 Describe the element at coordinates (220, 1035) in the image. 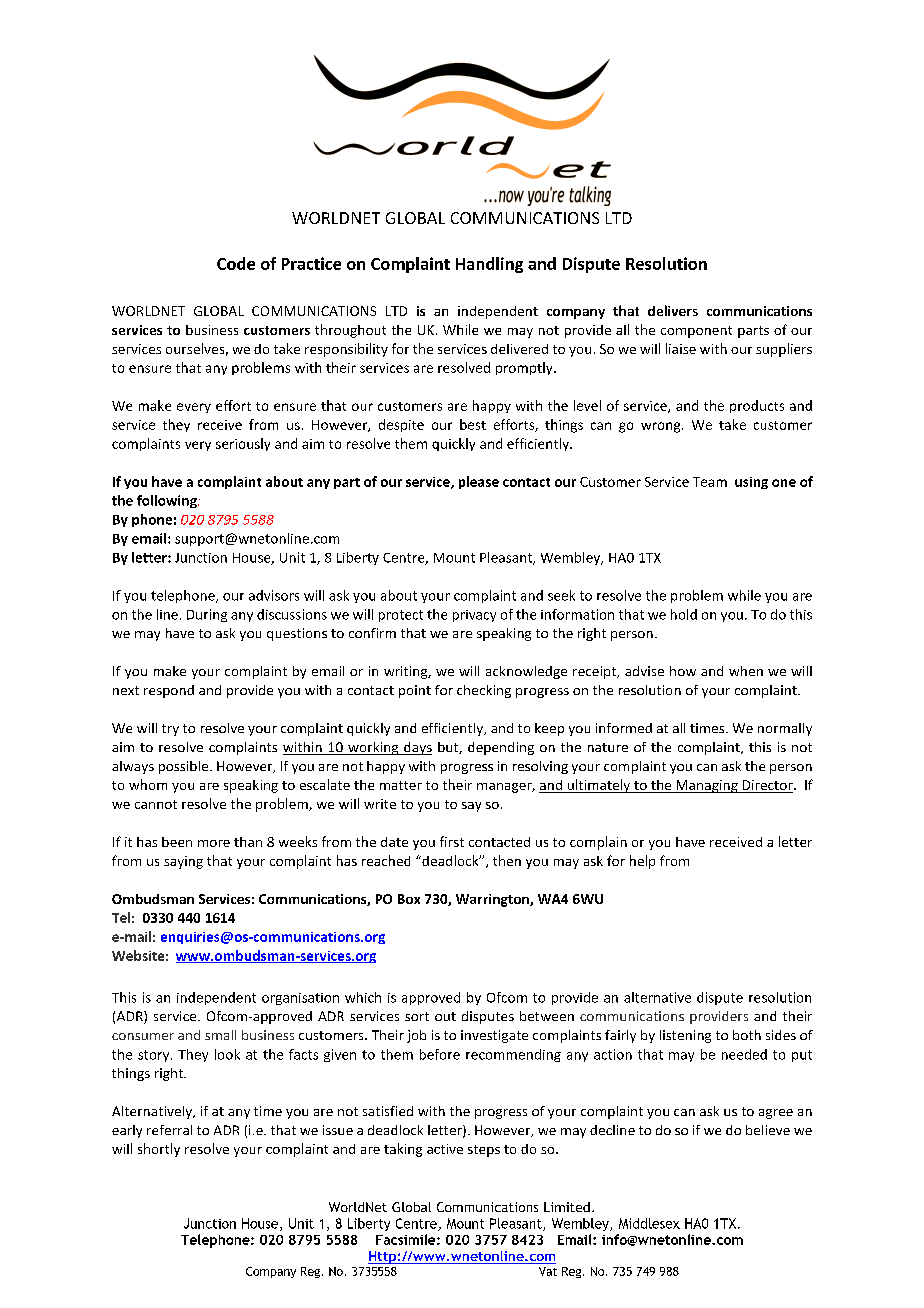

I see `small` at that location.
